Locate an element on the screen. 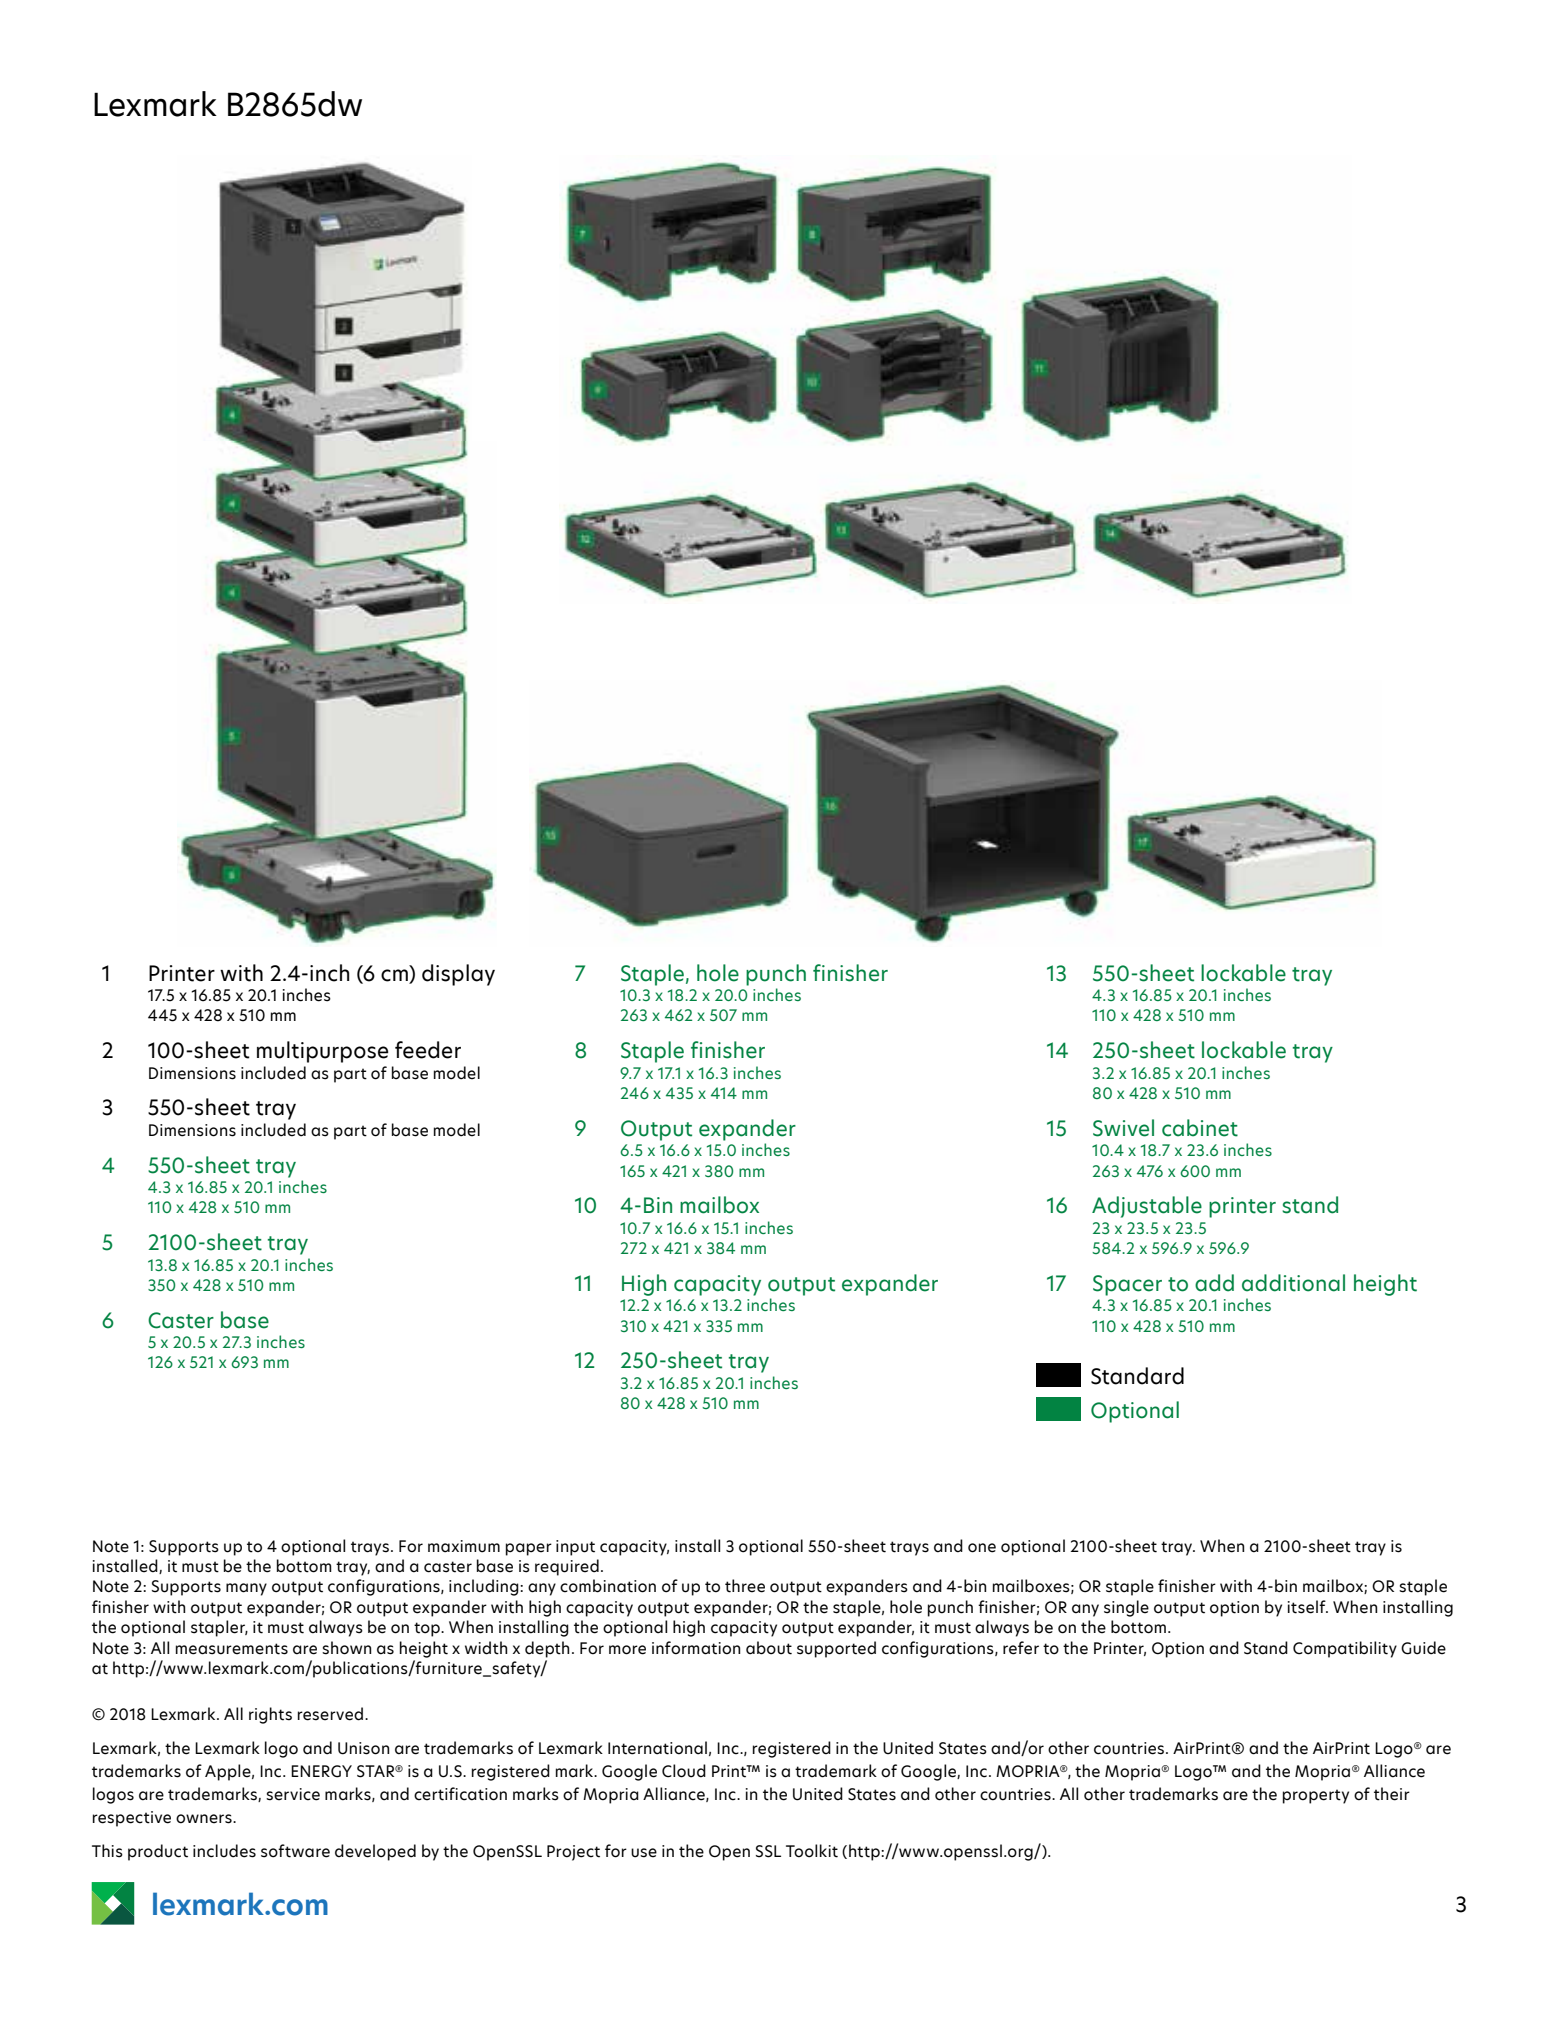 The width and height of the screenshot is (1559, 2018). input is located at coordinates (575, 1548).
